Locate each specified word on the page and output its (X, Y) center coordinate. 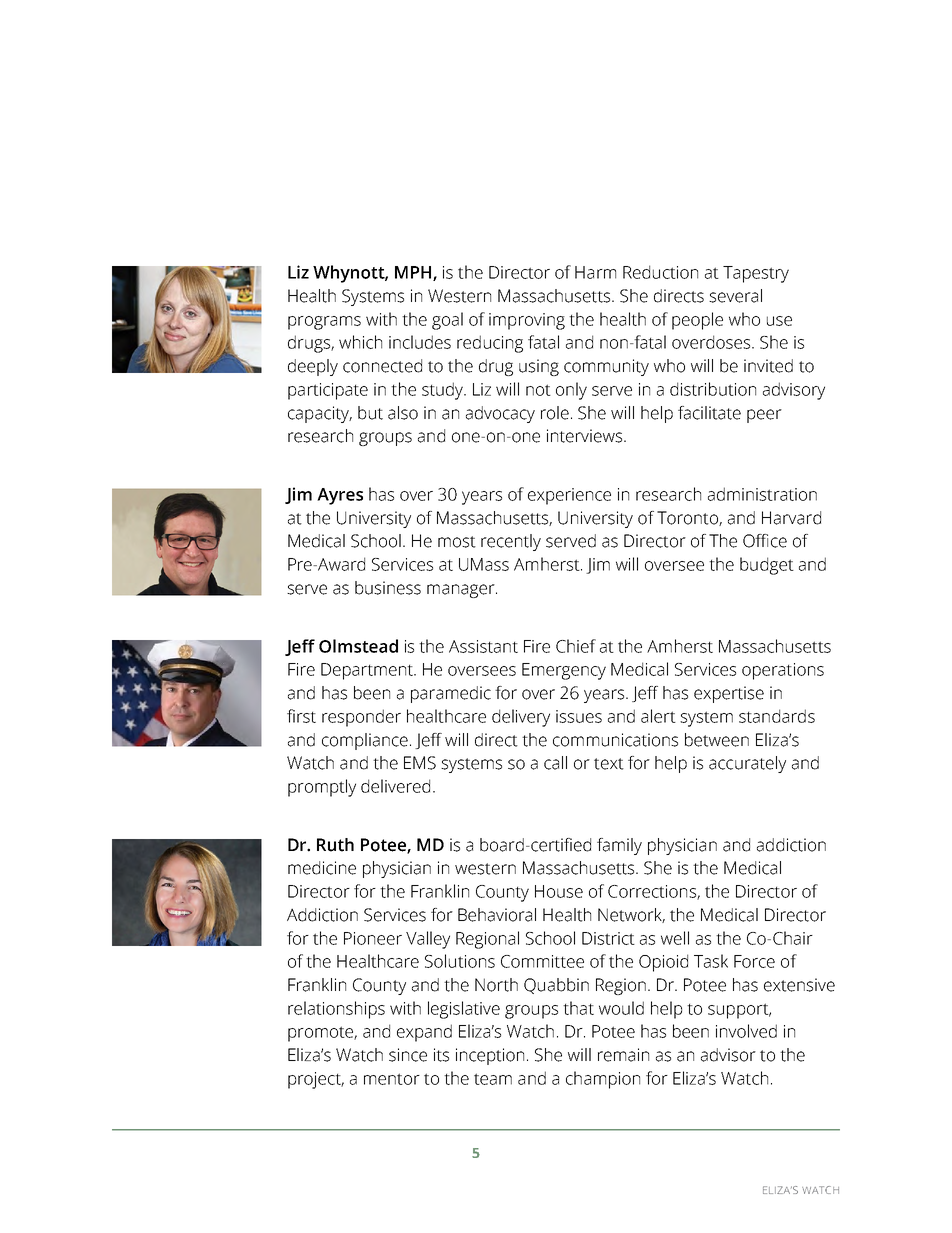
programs (324, 323)
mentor (392, 1079)
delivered (395, 786)
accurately (747, 764)
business (388, 588)
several (735, 296)
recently (511, 542)
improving (527, 321)
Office (765, 541)
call (555, 763)
